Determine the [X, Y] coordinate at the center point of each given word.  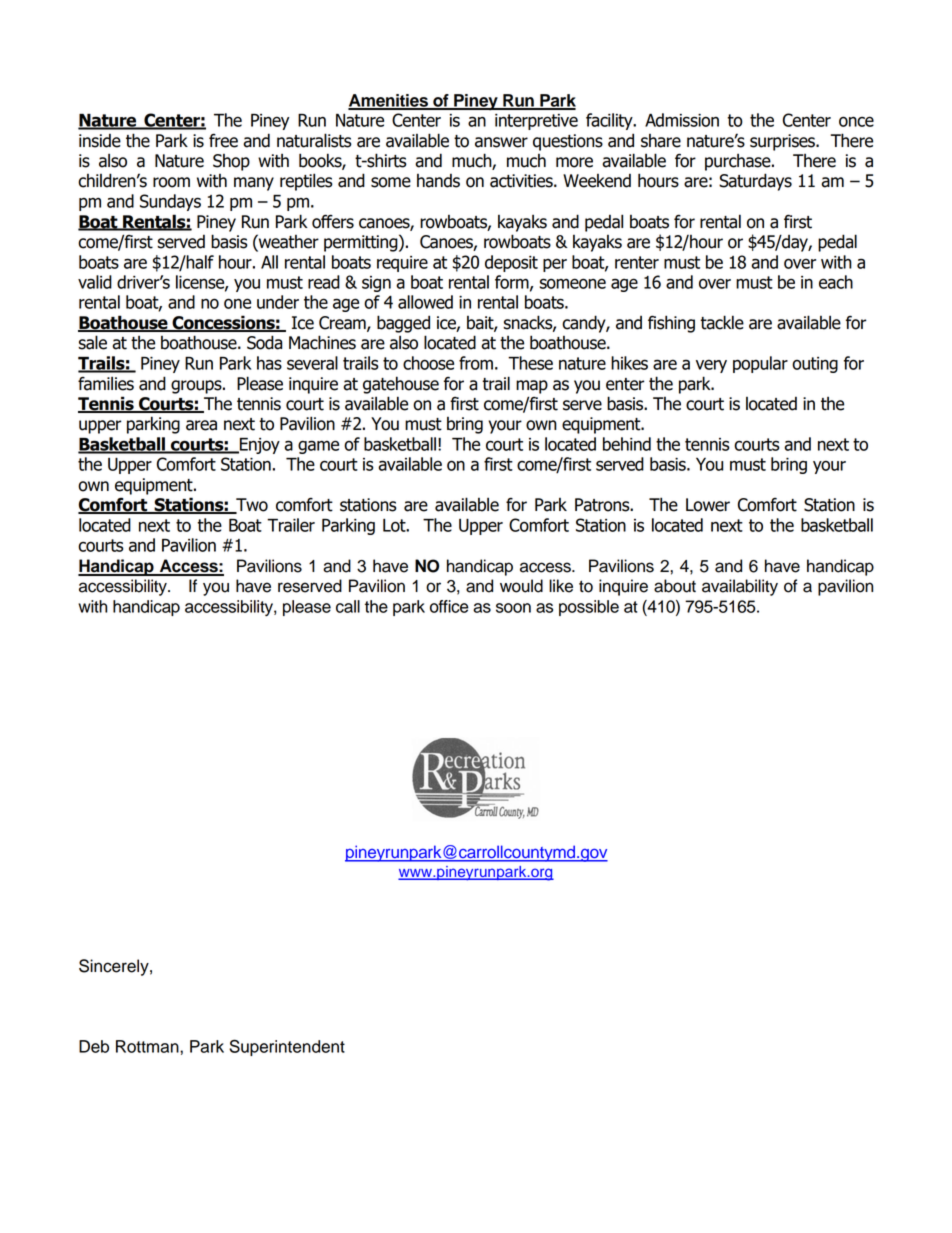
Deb [94, 1046]
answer [501, 142]
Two [251, 506]
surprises [783, 142]
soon [513, 608]
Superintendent [287, 1047]
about [675, 586]
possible [589, 608]
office [449, 606]
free [223, 140]
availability [740, 587]
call [348, 606]
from [476, 363]
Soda [264, 342]
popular [760, 364]
